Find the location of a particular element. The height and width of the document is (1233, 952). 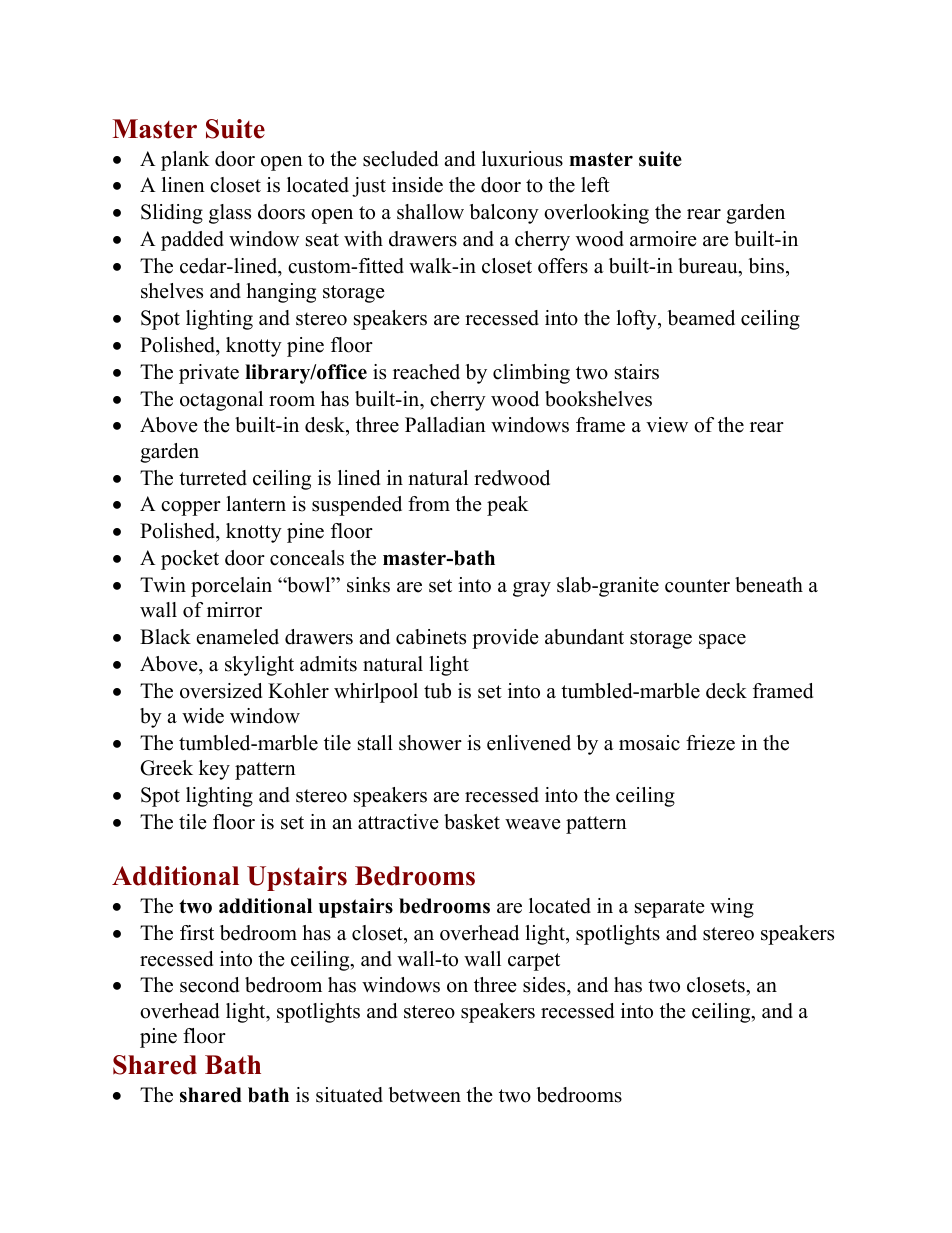

glass is located at coordinates (230, 214).
